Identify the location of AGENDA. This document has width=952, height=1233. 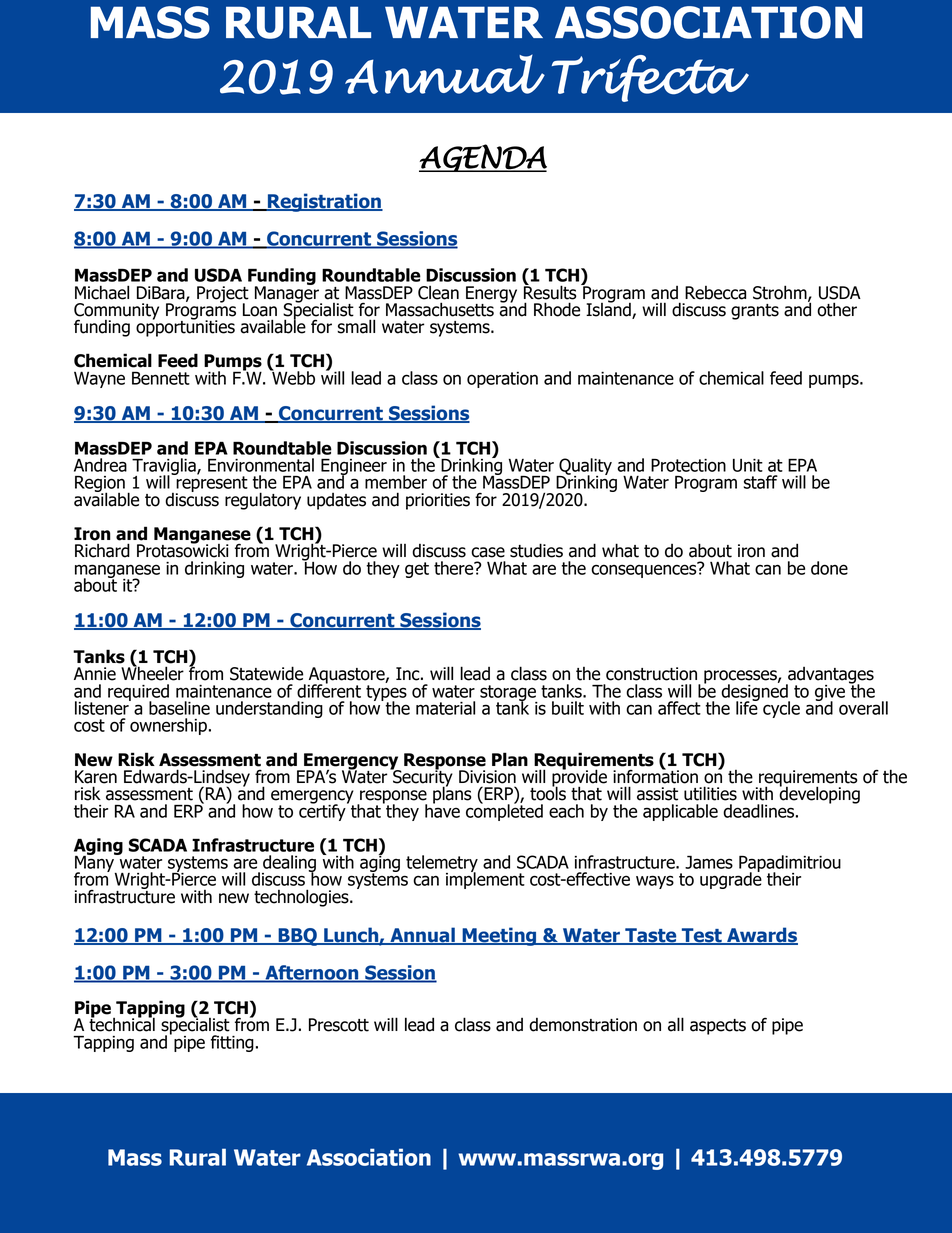
(483, 158).
